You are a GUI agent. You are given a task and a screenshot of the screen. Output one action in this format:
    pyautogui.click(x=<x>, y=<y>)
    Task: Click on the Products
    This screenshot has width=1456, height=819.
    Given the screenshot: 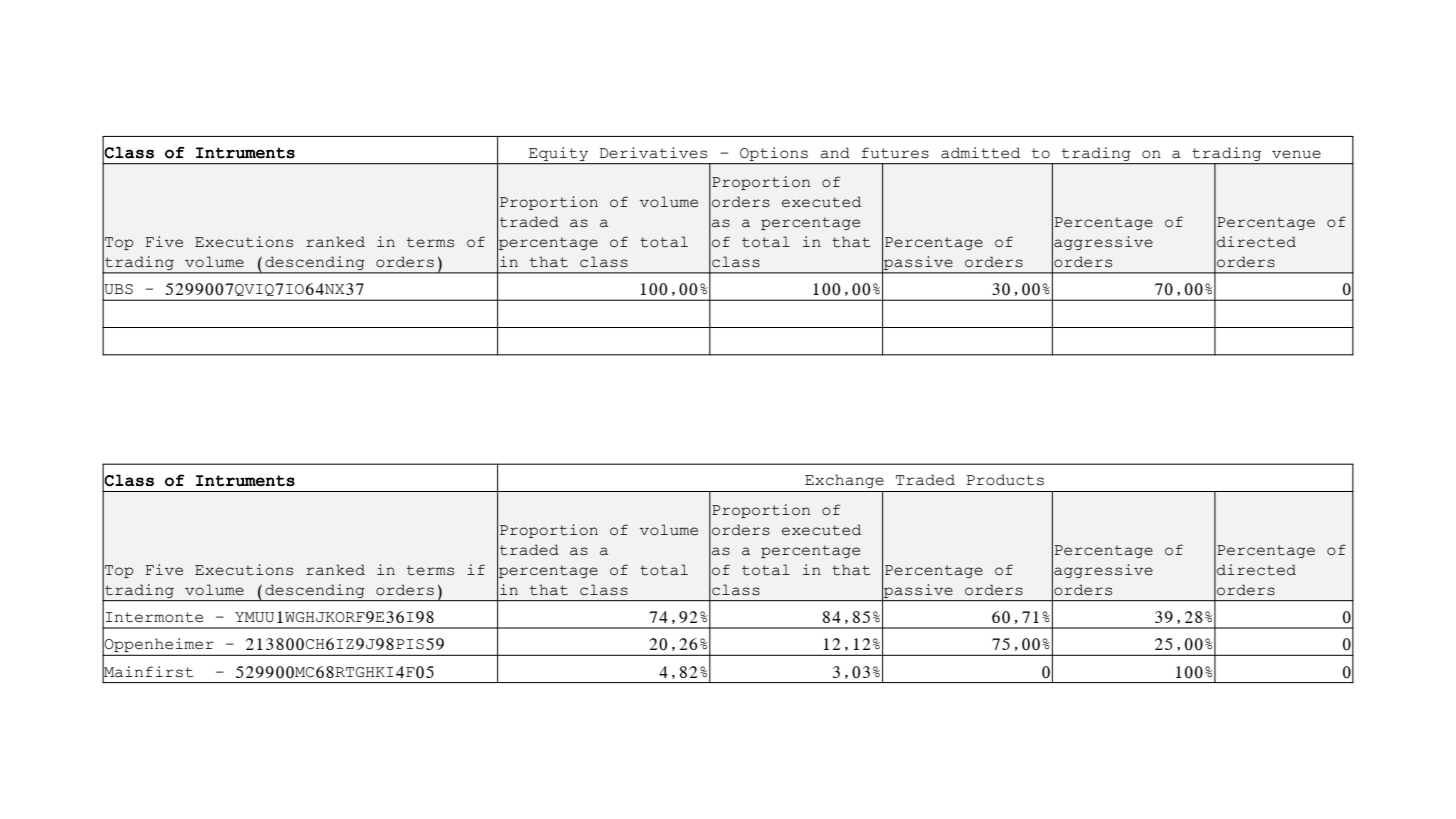 What is the action you would take?
    pyautogui.click(x=1005, y=480)
